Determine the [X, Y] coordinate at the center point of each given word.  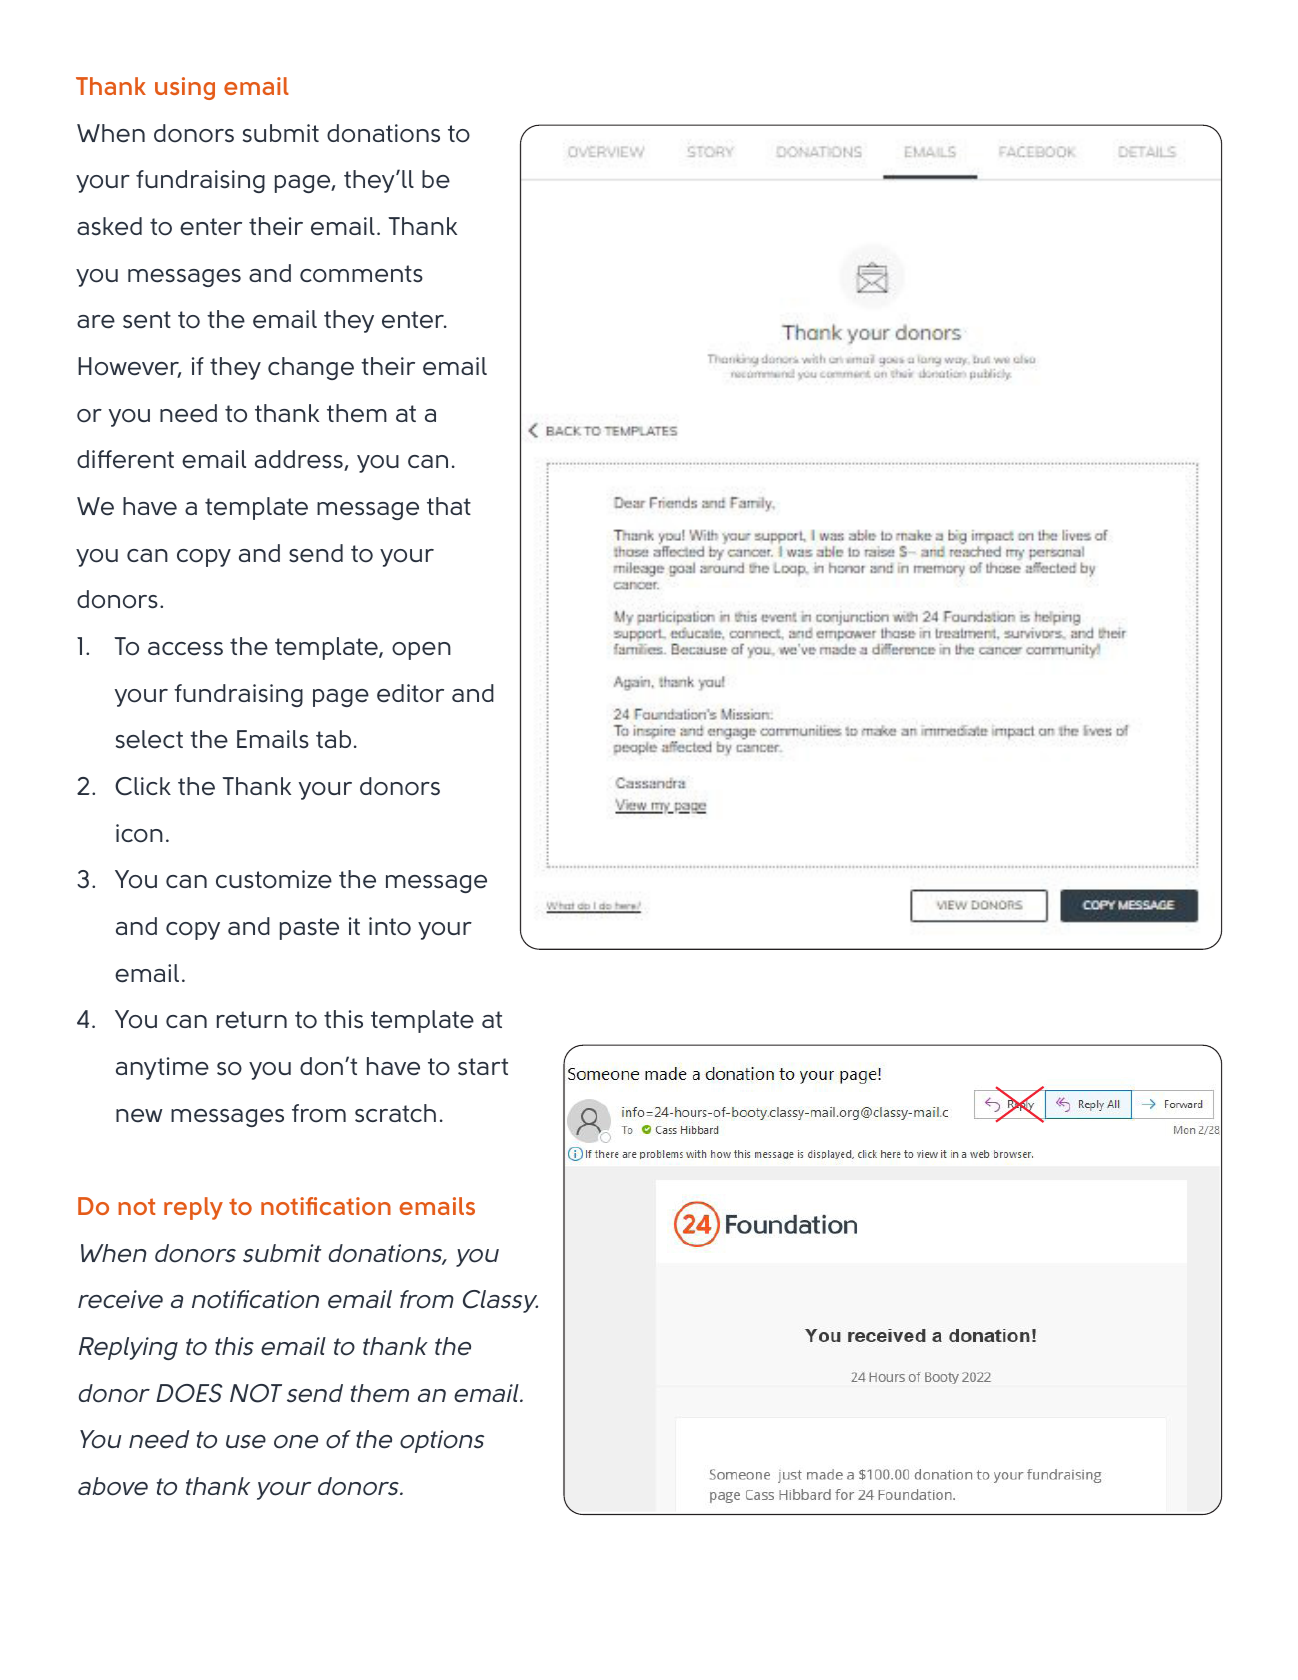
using [185, 88]
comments [361, 274]
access [185, 649]
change [311, 368]
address [300, 460]
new [139, 1116]
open [421, 651]
